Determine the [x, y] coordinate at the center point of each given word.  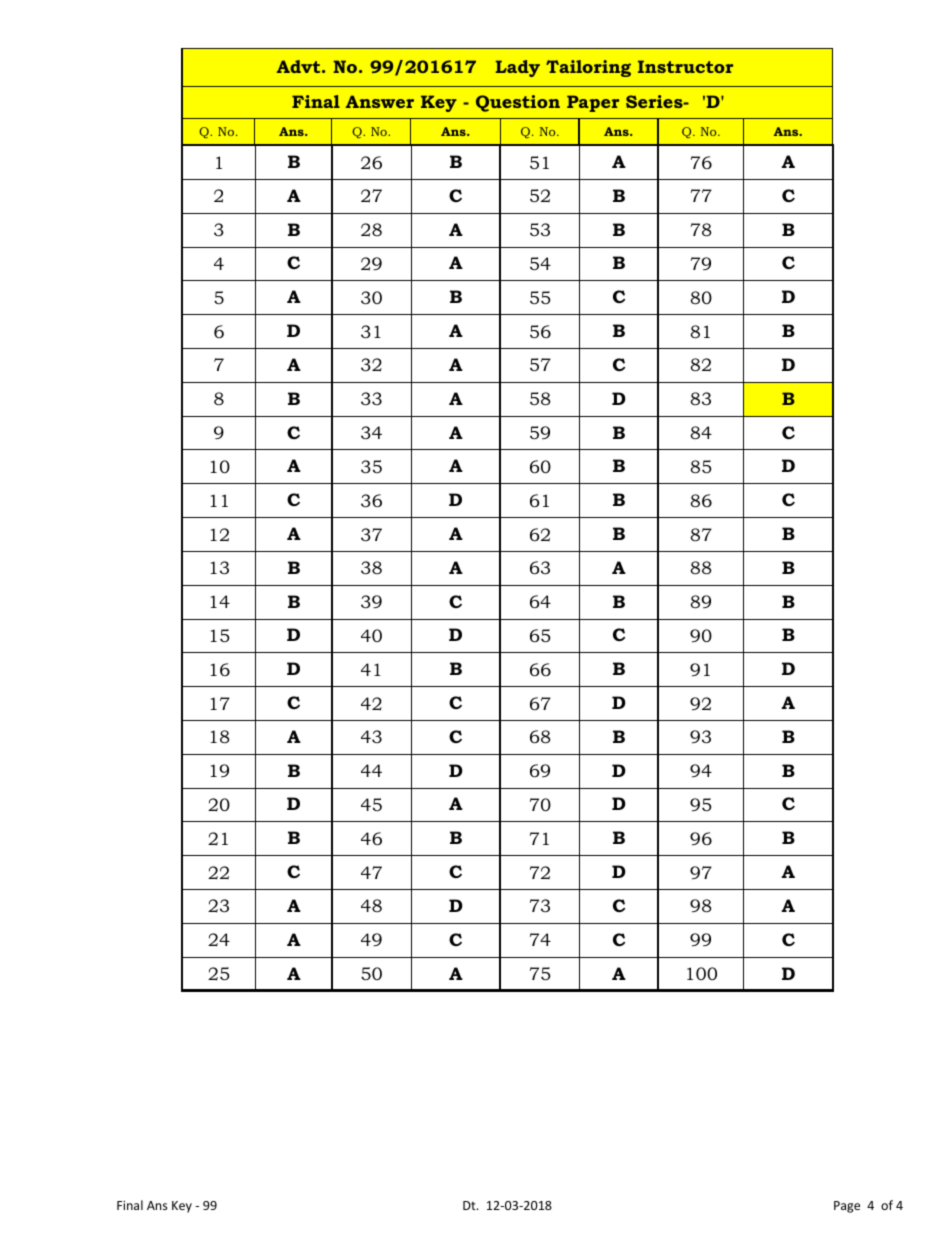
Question [518, 103]
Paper [593, 103]
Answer [380, 101]
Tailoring [588, 68]
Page [847, 1207]
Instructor [686, 66]
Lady [518, 68]
